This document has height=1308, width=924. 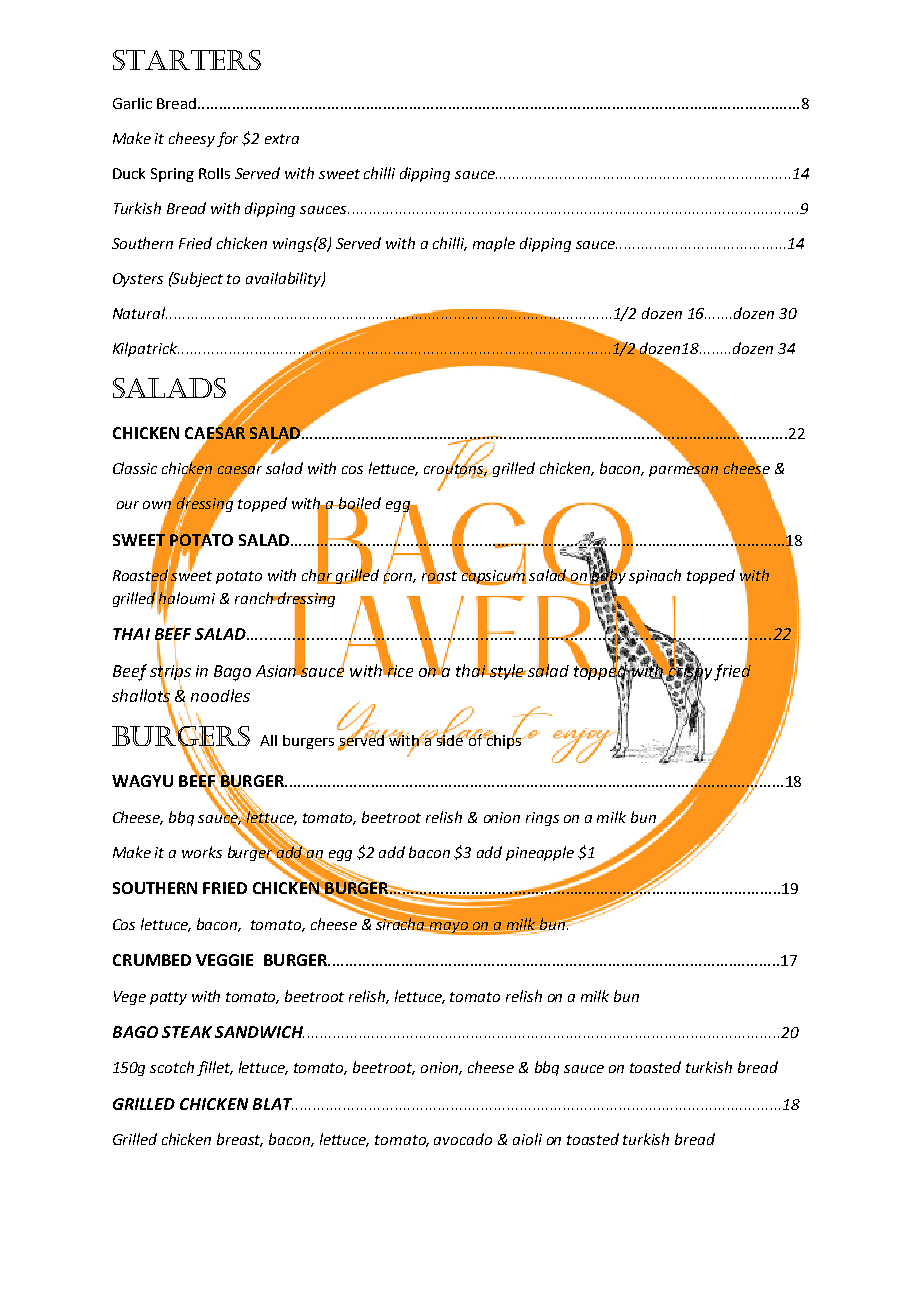 What do you see at coordinates (540, 853) in the document?
I see `pineapple` at bounding box center [540, 853].
